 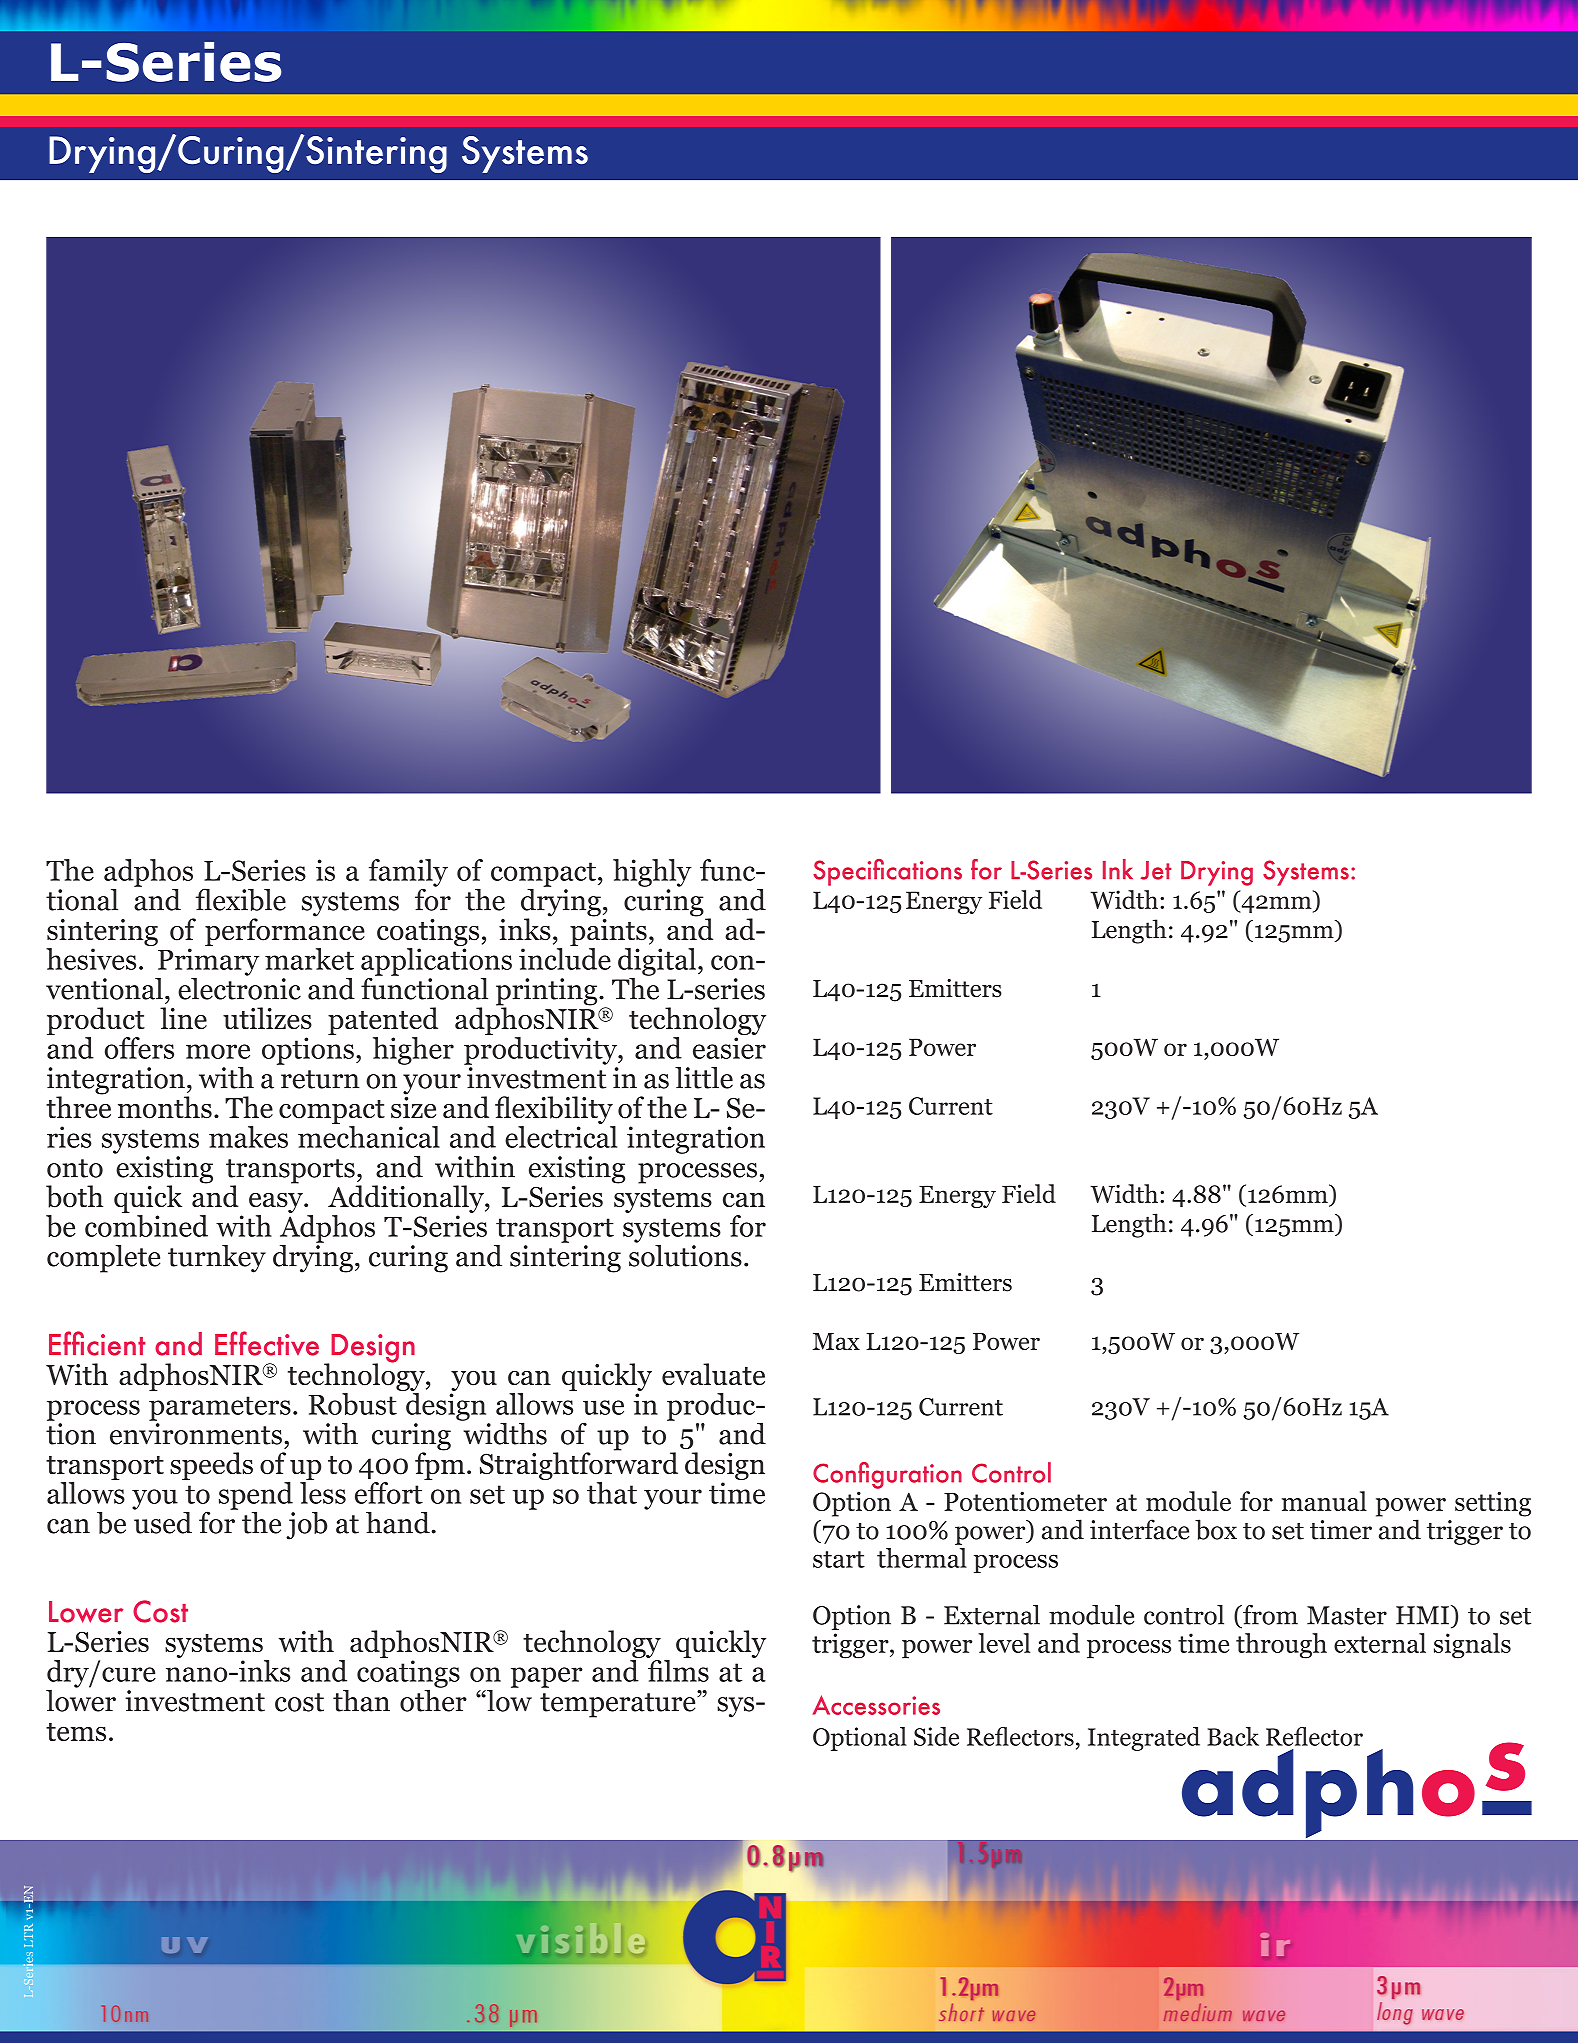 I want to click on temperature, so click(x=619, y=1704).
